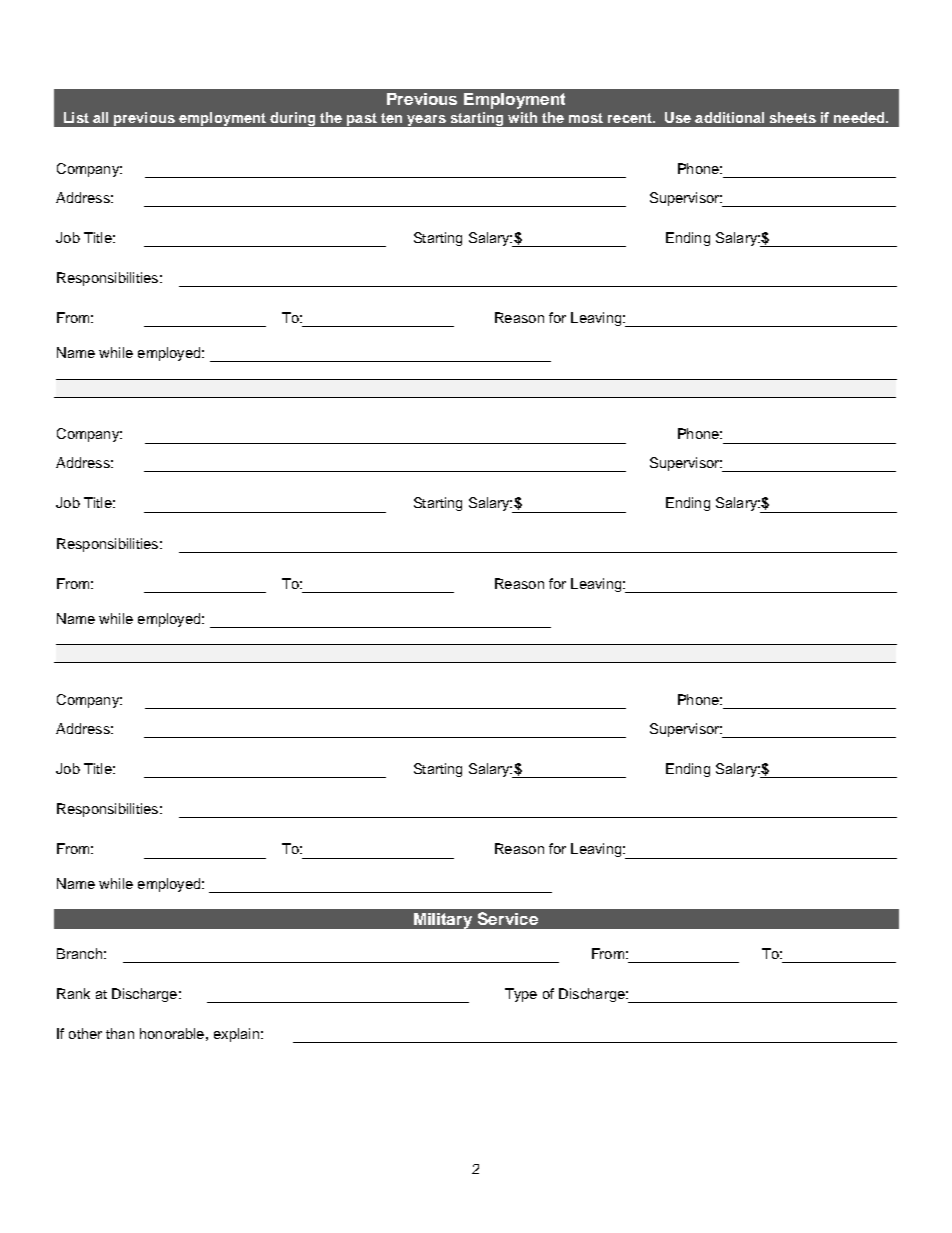 The height and width of the document is (1233, 952). Describe the element at coordinates (586, 118) in the document. I see `most` at that location.
